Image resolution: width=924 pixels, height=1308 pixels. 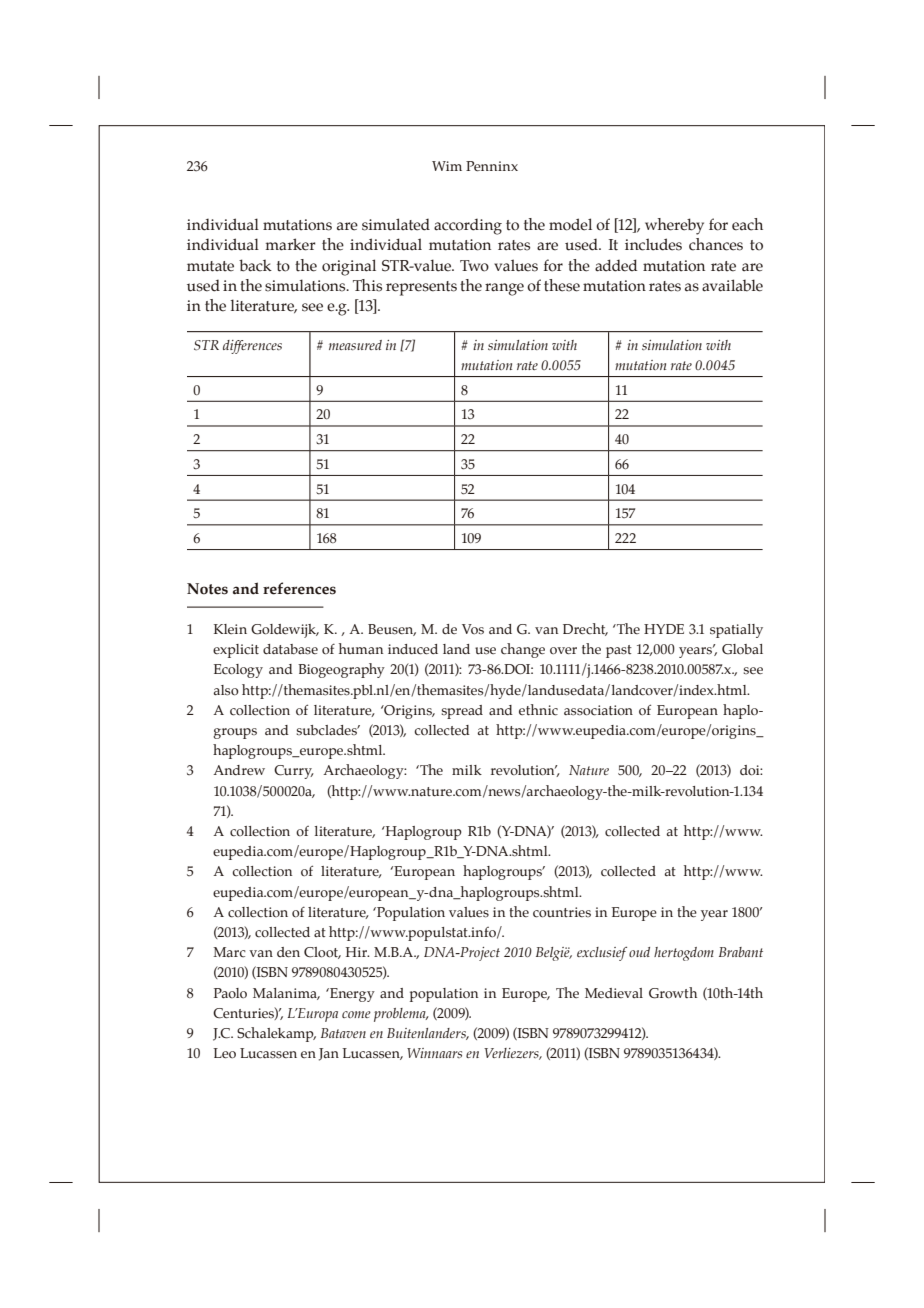 I want to click on whereby, so click(x=674, y=226).
